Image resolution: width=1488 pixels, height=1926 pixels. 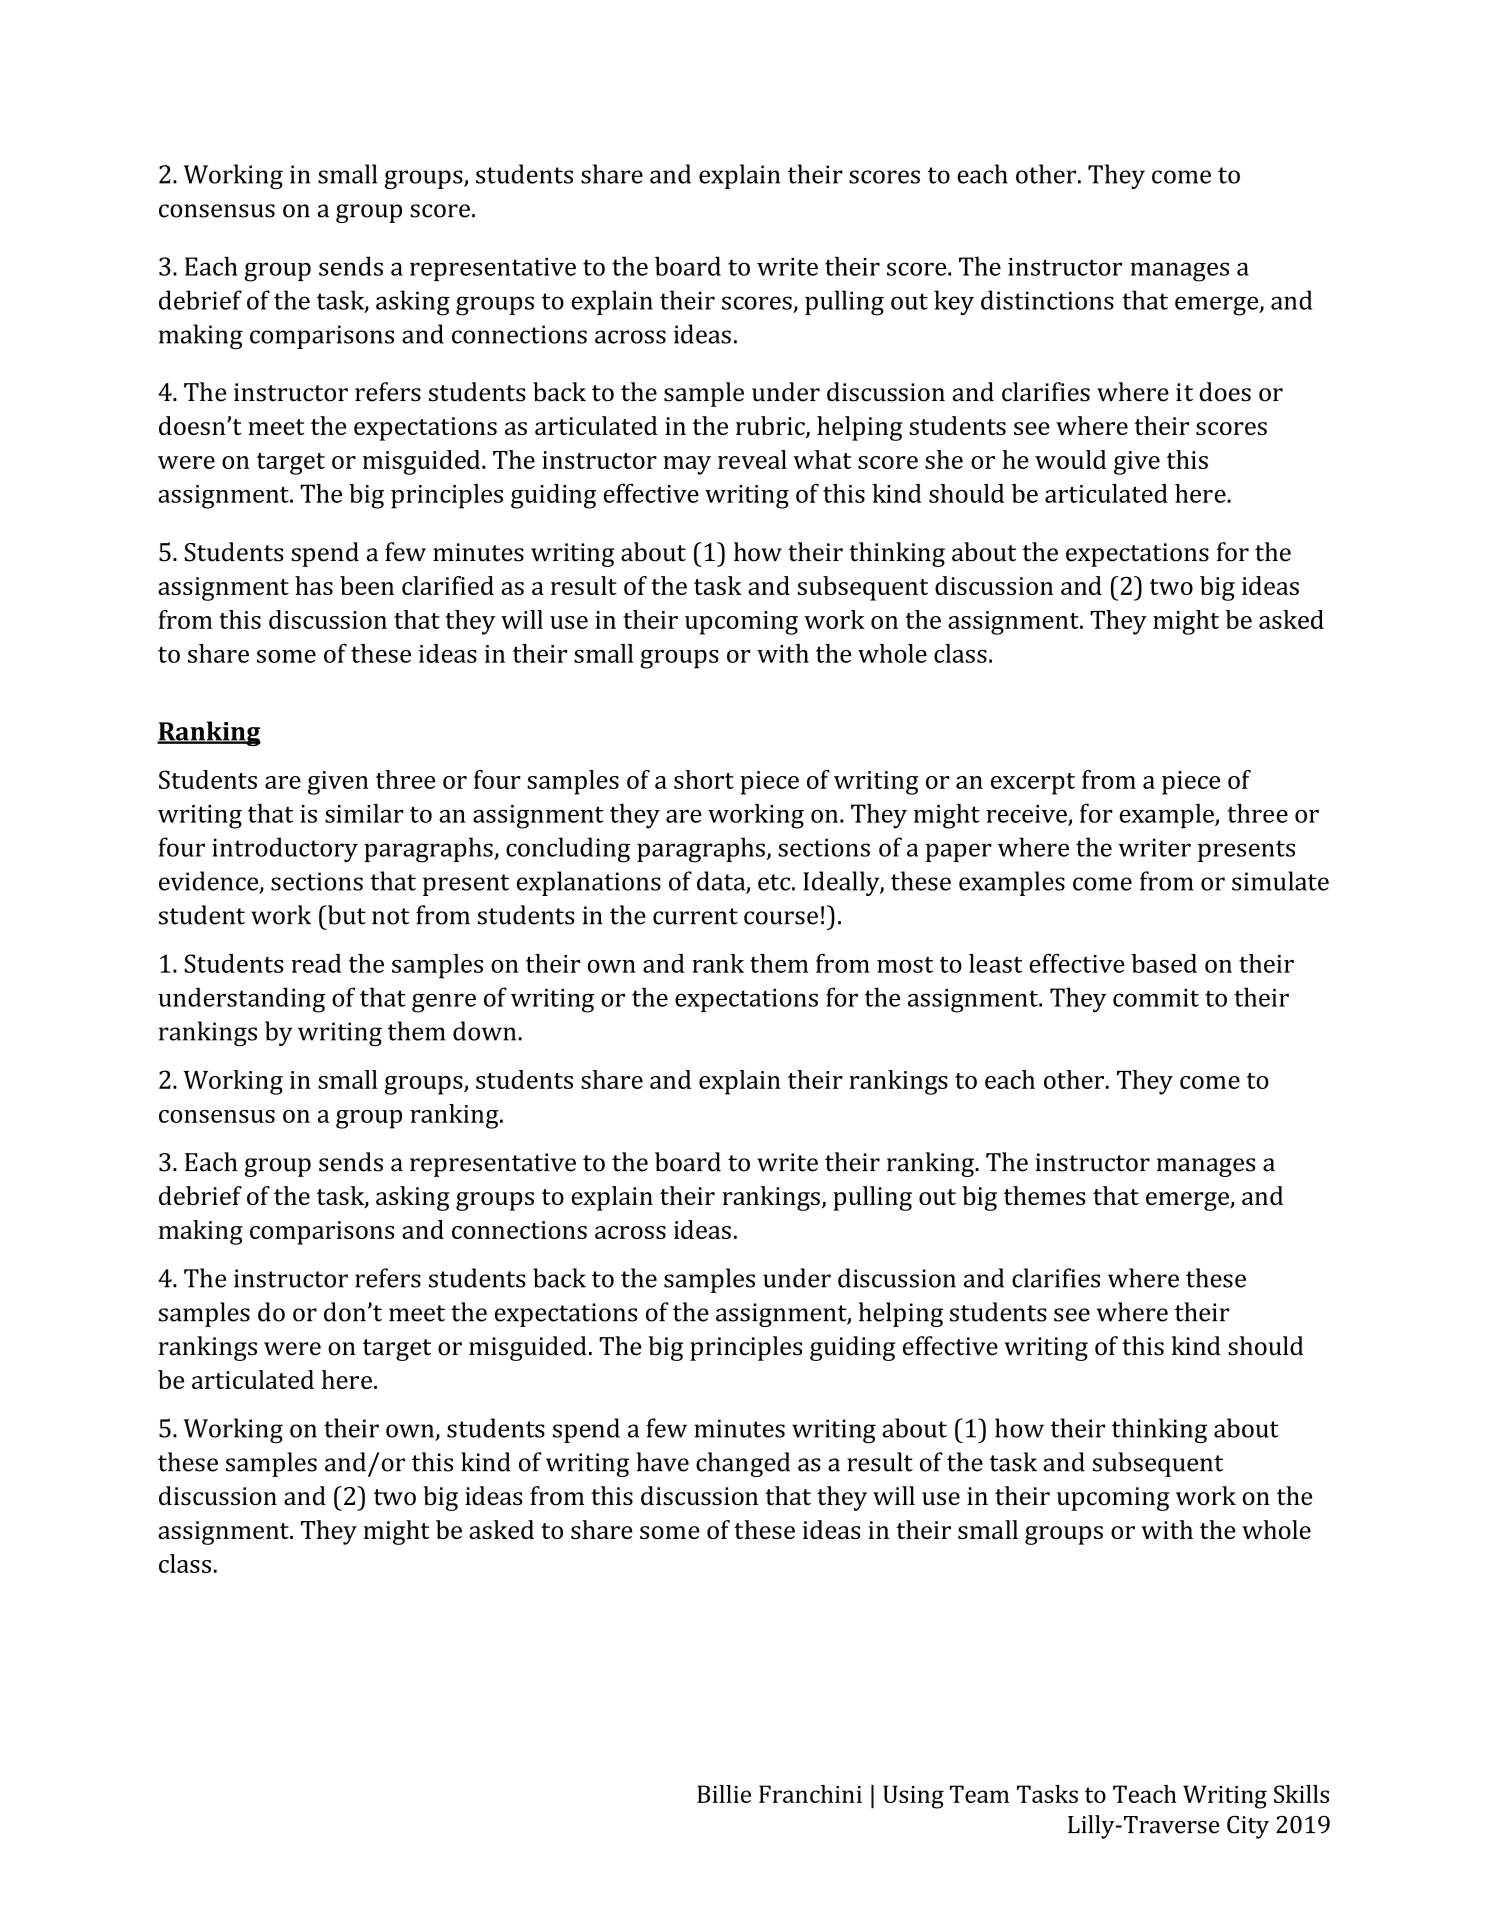 I want to click on commit, so click(x=1156, y=998).
